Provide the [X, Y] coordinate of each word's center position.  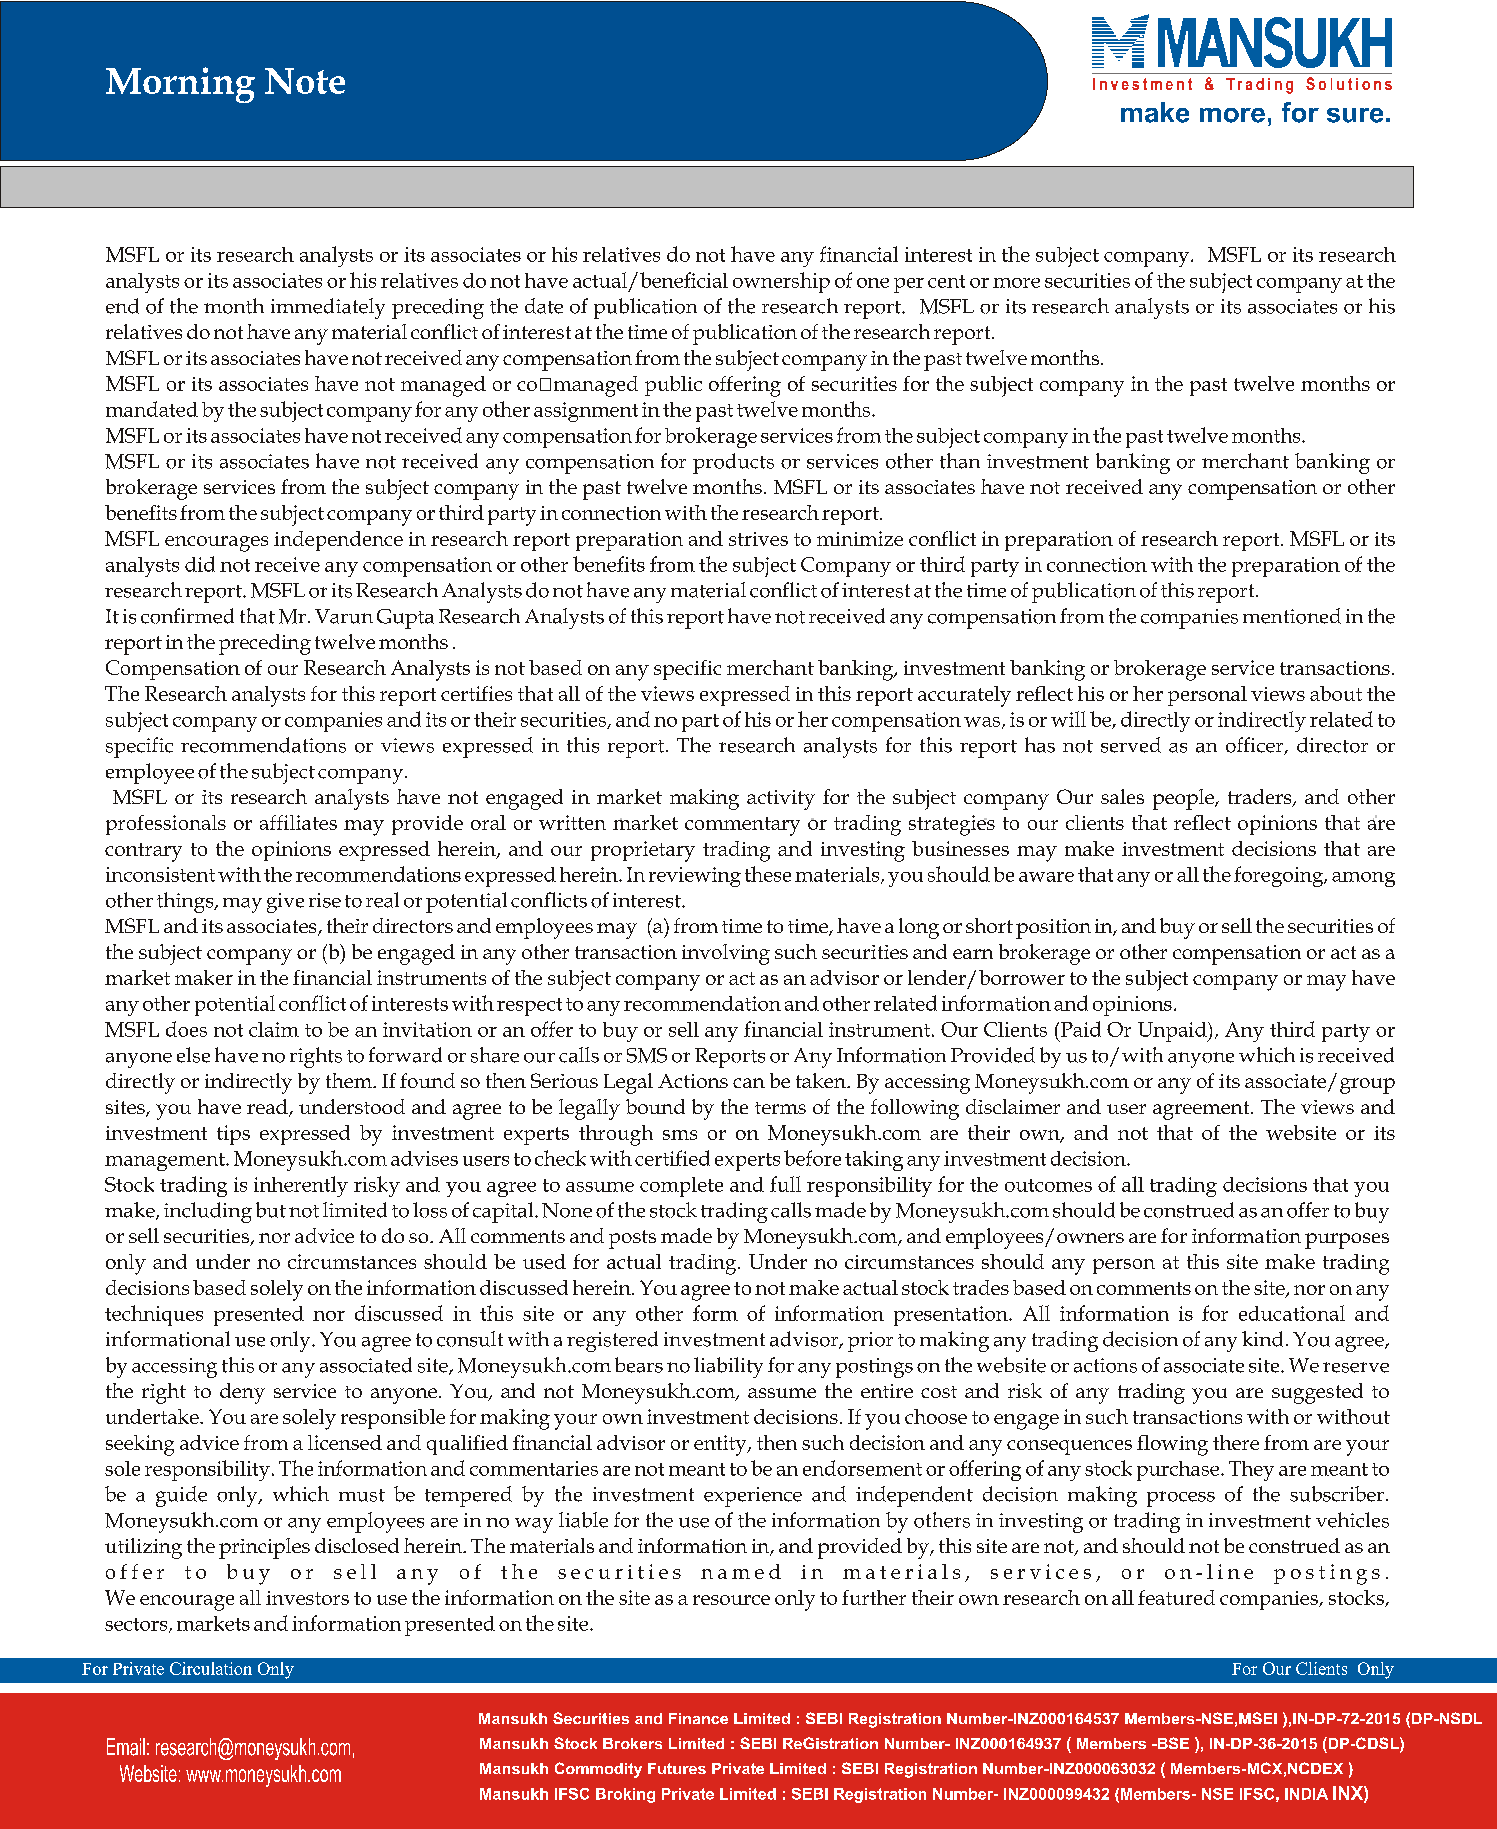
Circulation [211, 1668]
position [1053, 929]
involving [726, 954]
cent [946, 281]
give [285, 903]
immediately [328, 308]
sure [1355, 115]
